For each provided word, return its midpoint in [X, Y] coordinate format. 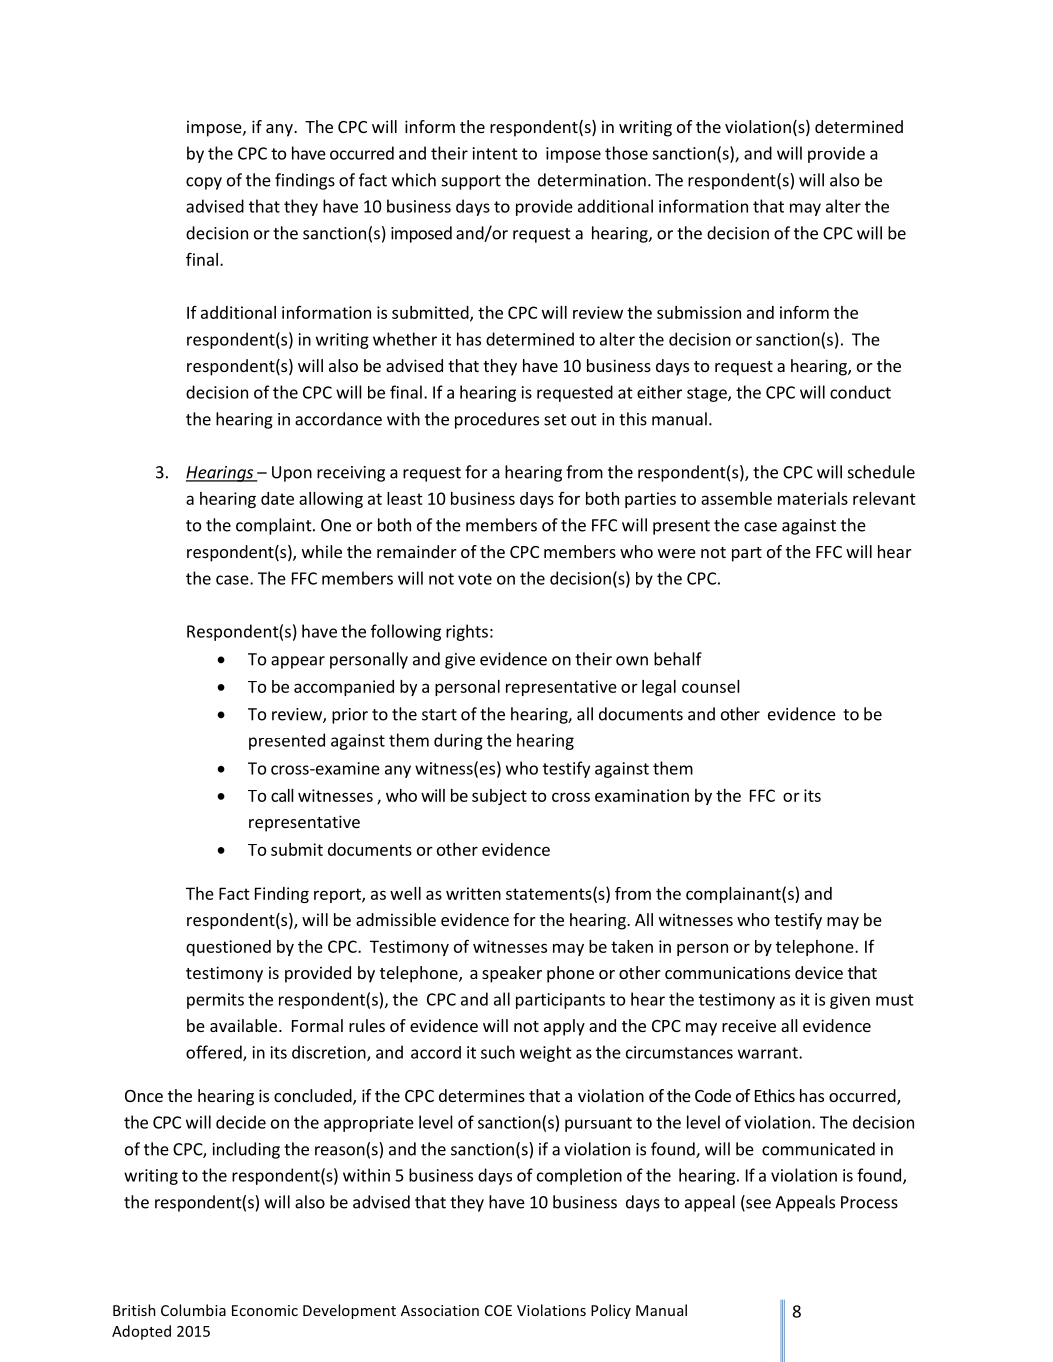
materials [813, 498]
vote [475, 579]
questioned [228, 948]
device [819, 972]
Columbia [193, 1310]
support [471, 182]
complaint [275, 526]
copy [204, 183]
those [626, 153]
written [473, 893]
